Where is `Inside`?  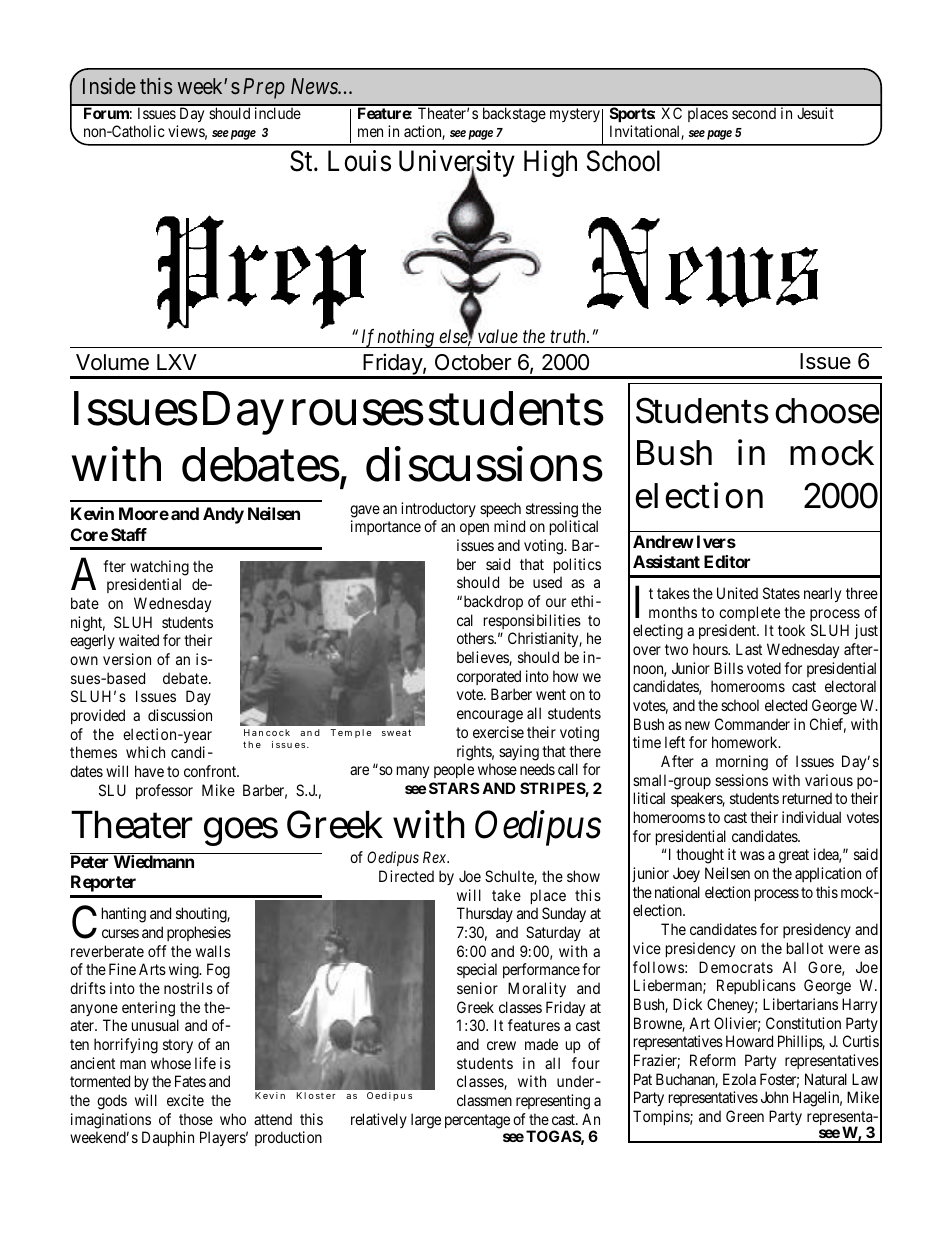 Inside is located at coordinates (109, 85).
